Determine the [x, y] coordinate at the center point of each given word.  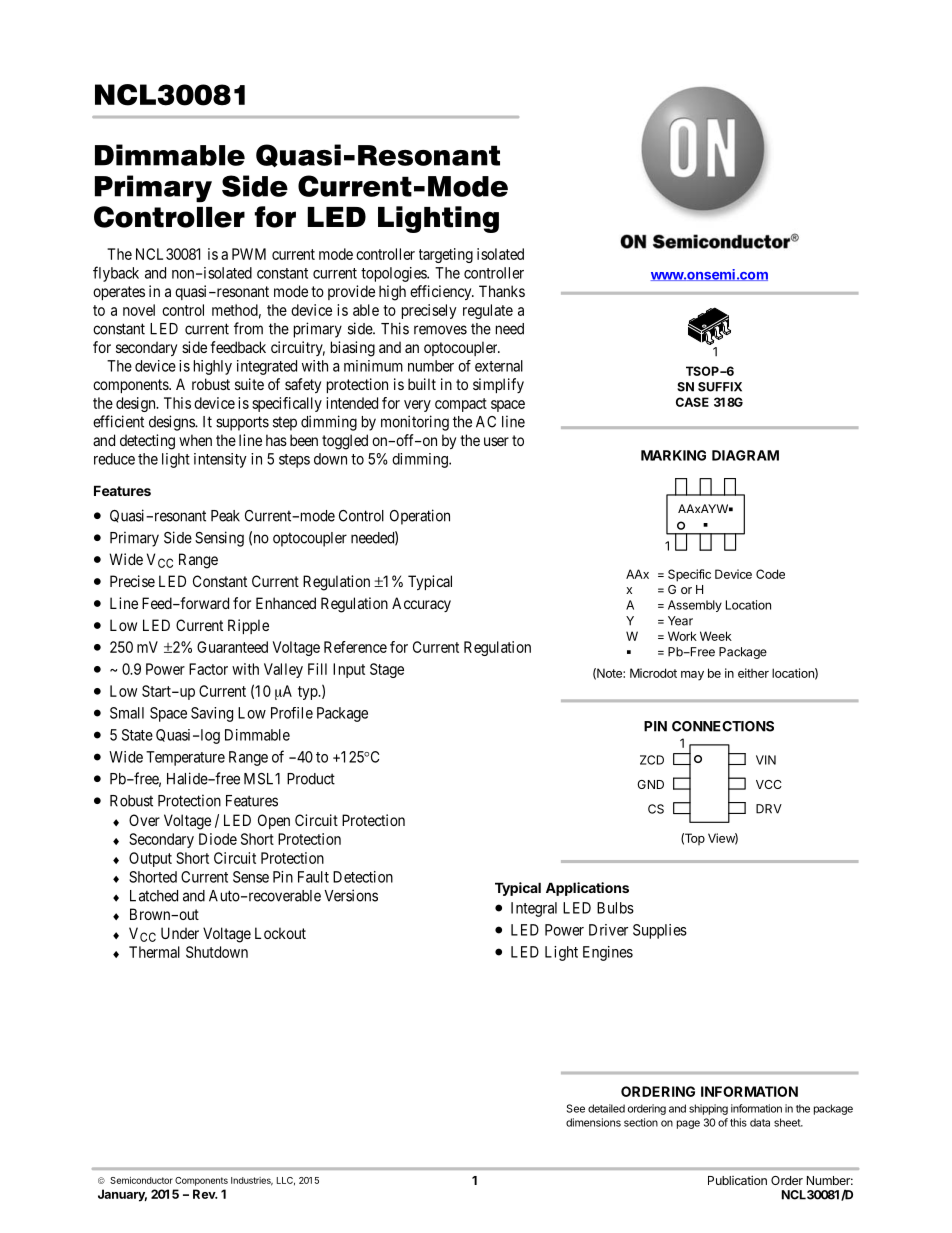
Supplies [660, 931]
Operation [420, 517]
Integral [534, 909]
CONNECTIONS [723, 726]
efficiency [442, 292]
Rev [205, 1194]
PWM [249, 254]
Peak [225, 516]
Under [180, 933]
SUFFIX [720, 387]
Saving [212, 714]
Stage [387, 670]
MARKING [673, 455]
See [576, 1108]
